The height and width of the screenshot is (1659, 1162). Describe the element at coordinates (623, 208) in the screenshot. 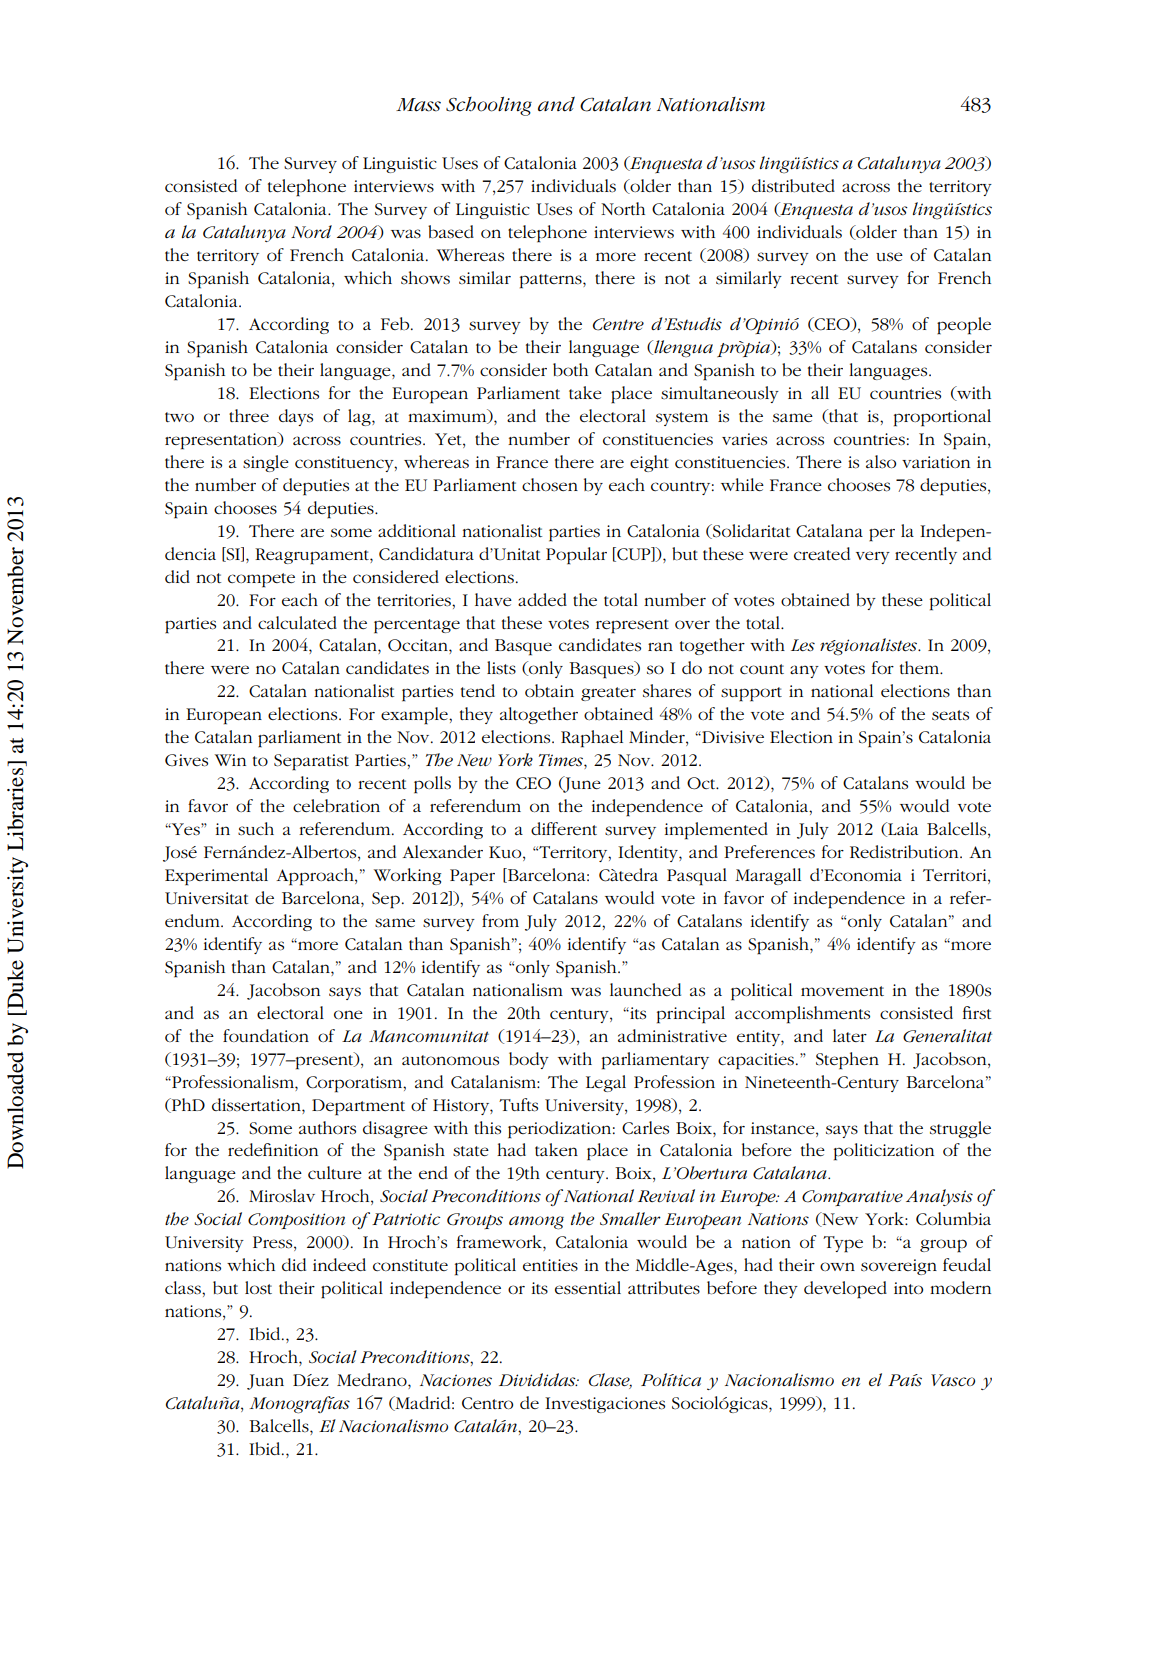

I see `North` at that location.
